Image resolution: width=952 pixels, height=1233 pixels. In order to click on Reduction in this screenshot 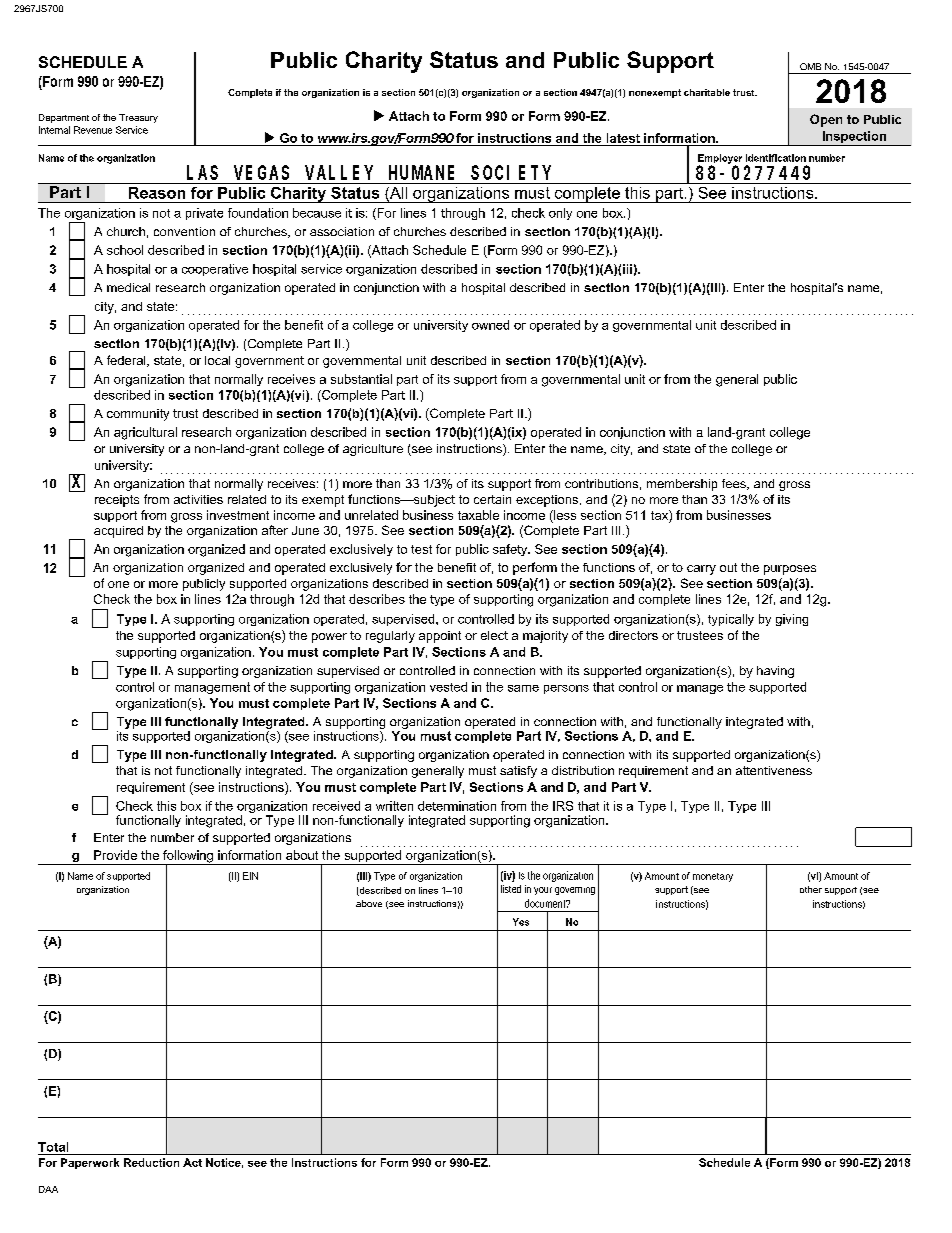, I will do `click(151, 1162)`.
